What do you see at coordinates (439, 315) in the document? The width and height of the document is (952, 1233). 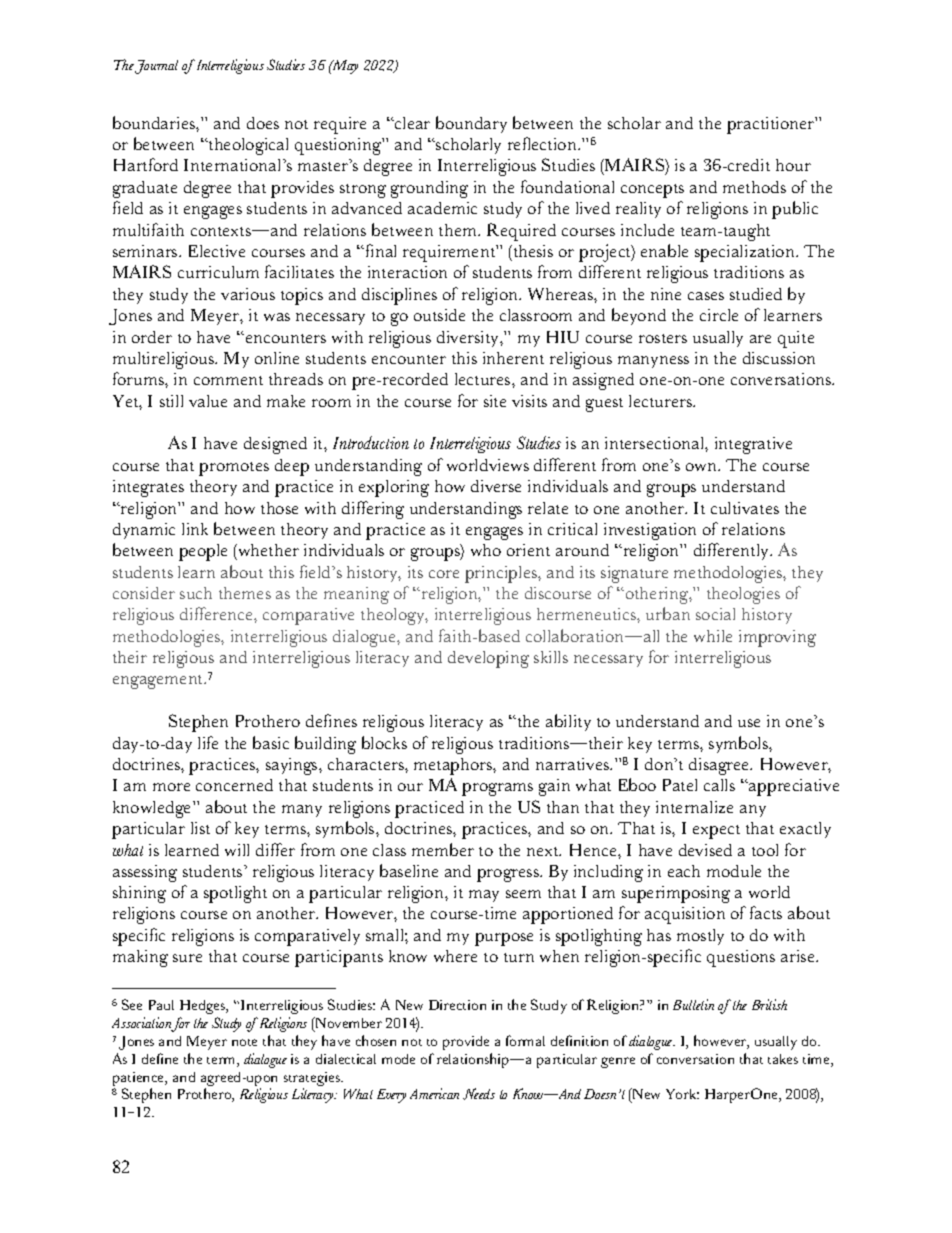 I see `outside` at bounding box center [439, 315].
